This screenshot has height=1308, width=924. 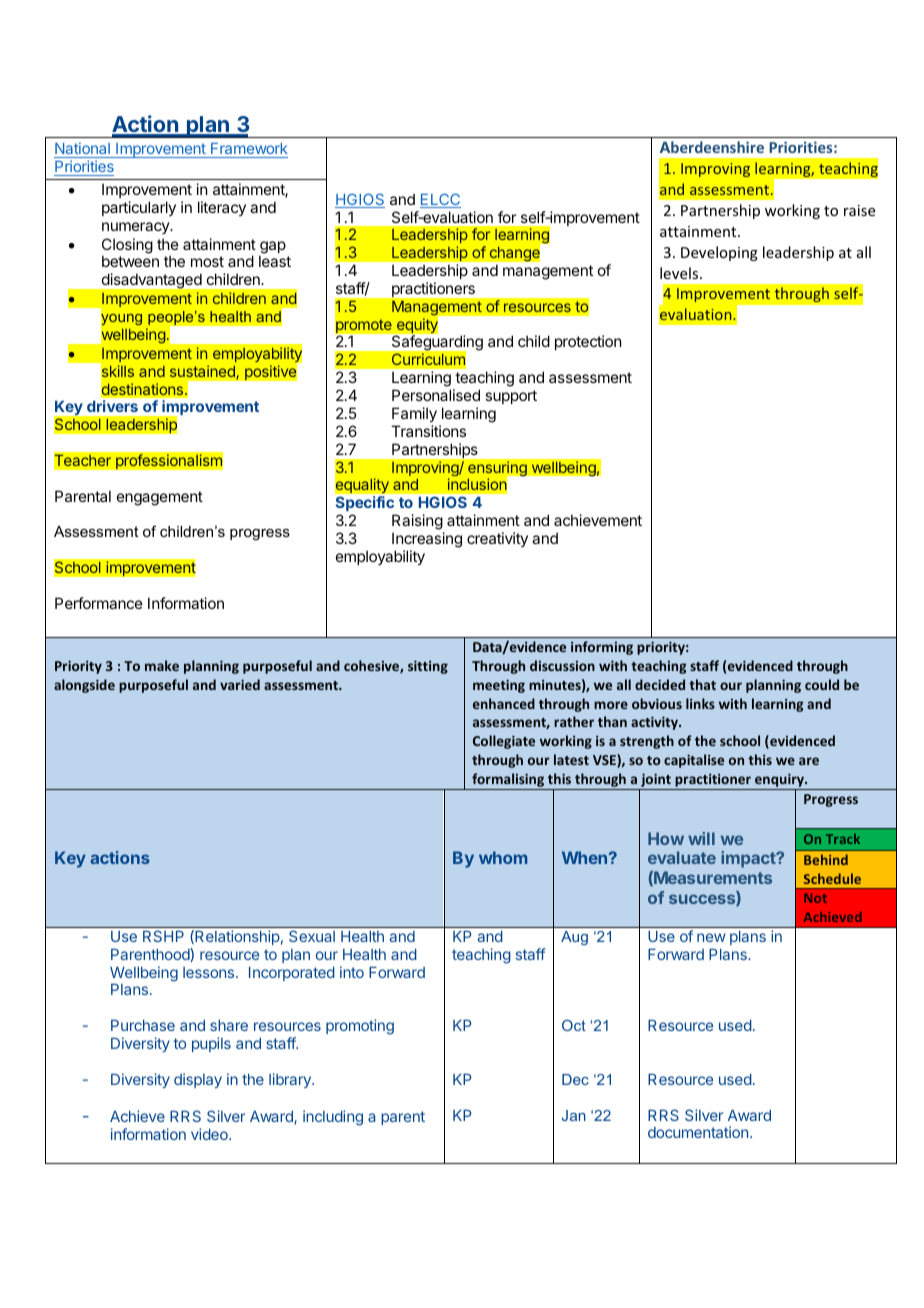 What do you see at coordinates (859, 210) in the screenshot?
I see `raise` at bounding box center [859, 210].
